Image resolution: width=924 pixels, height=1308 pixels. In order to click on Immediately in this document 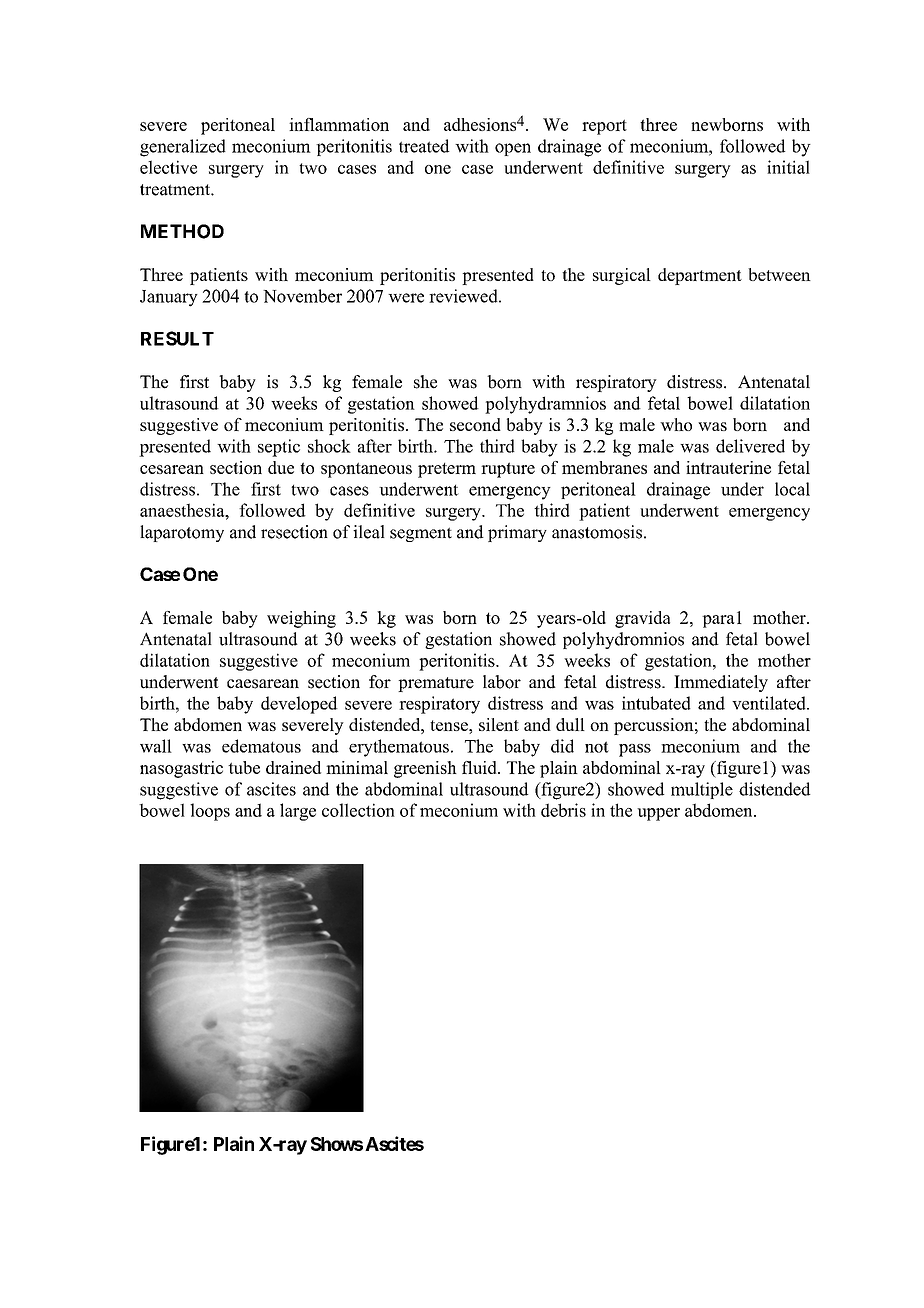, I will do `click(721, 683)`.
